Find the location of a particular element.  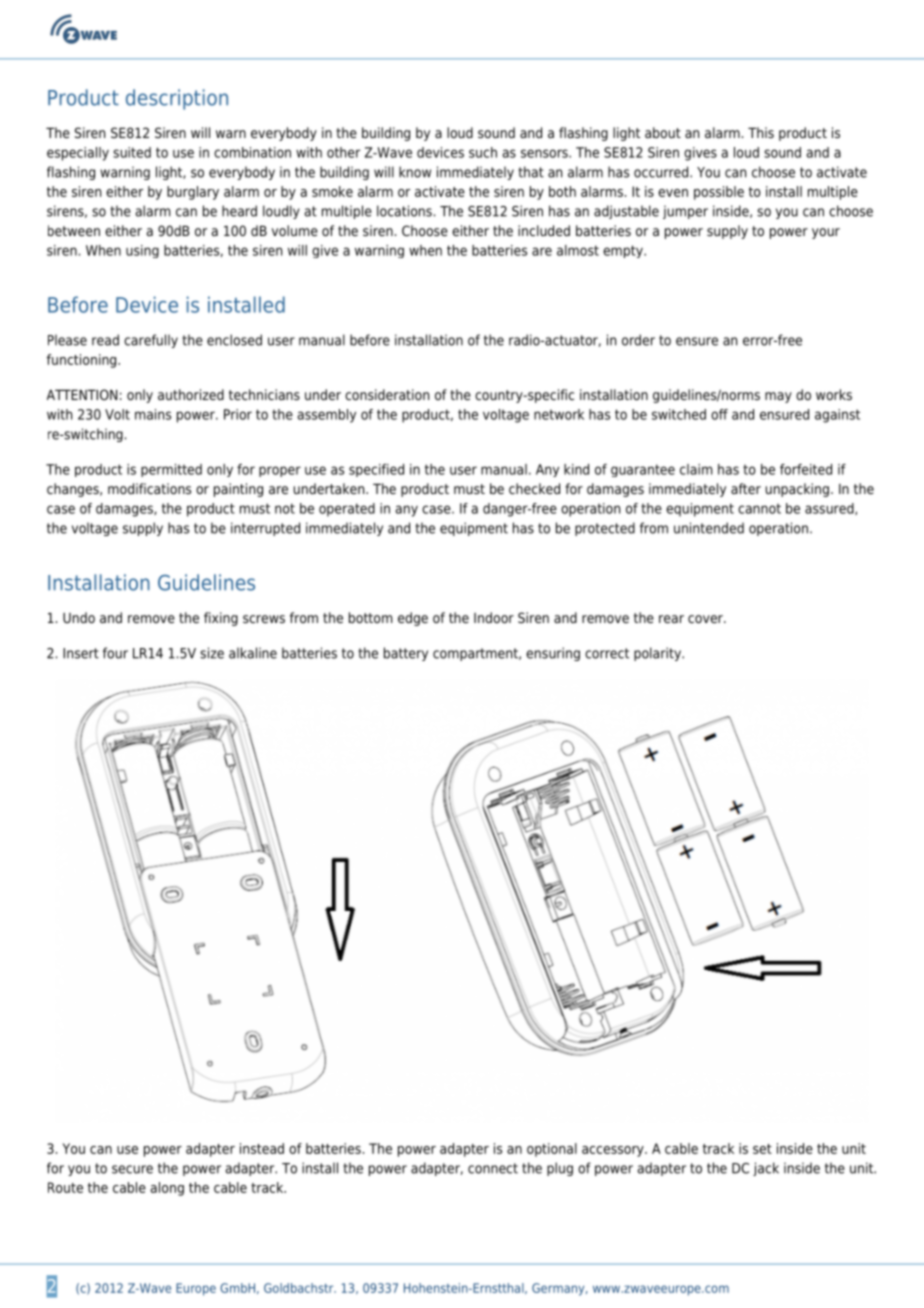

connect is located at coordinates (493, 1168).
